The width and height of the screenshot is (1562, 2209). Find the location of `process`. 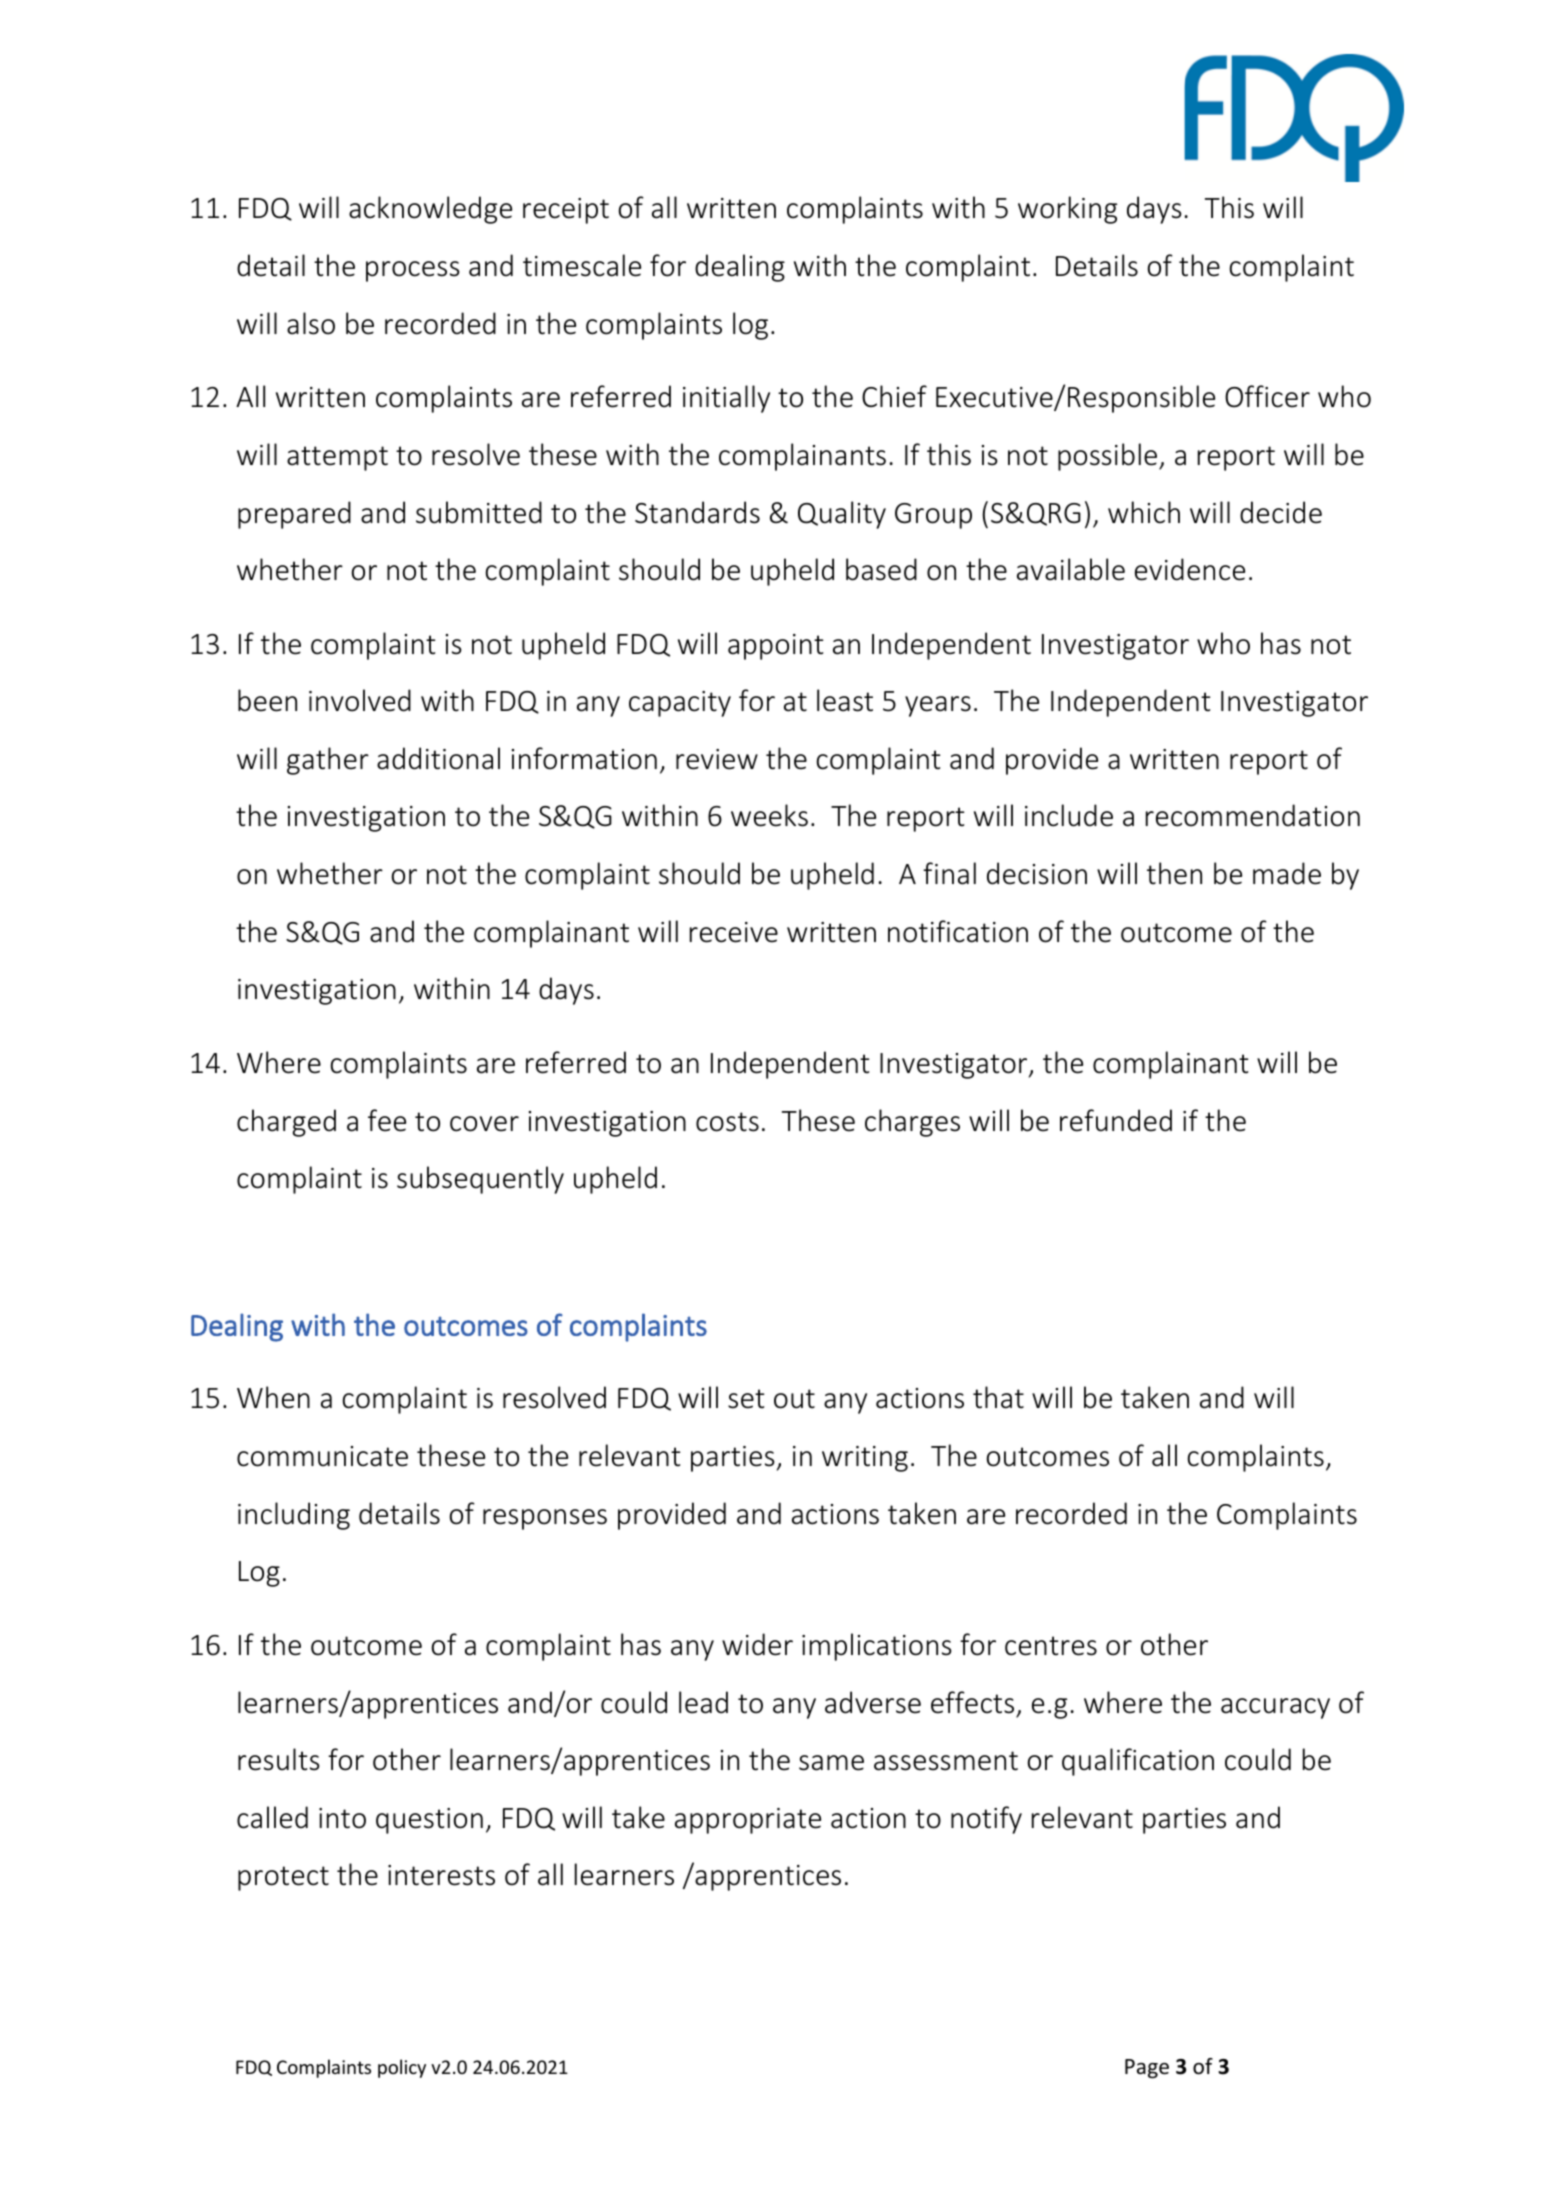

process is located at coordinates (413, 271).
